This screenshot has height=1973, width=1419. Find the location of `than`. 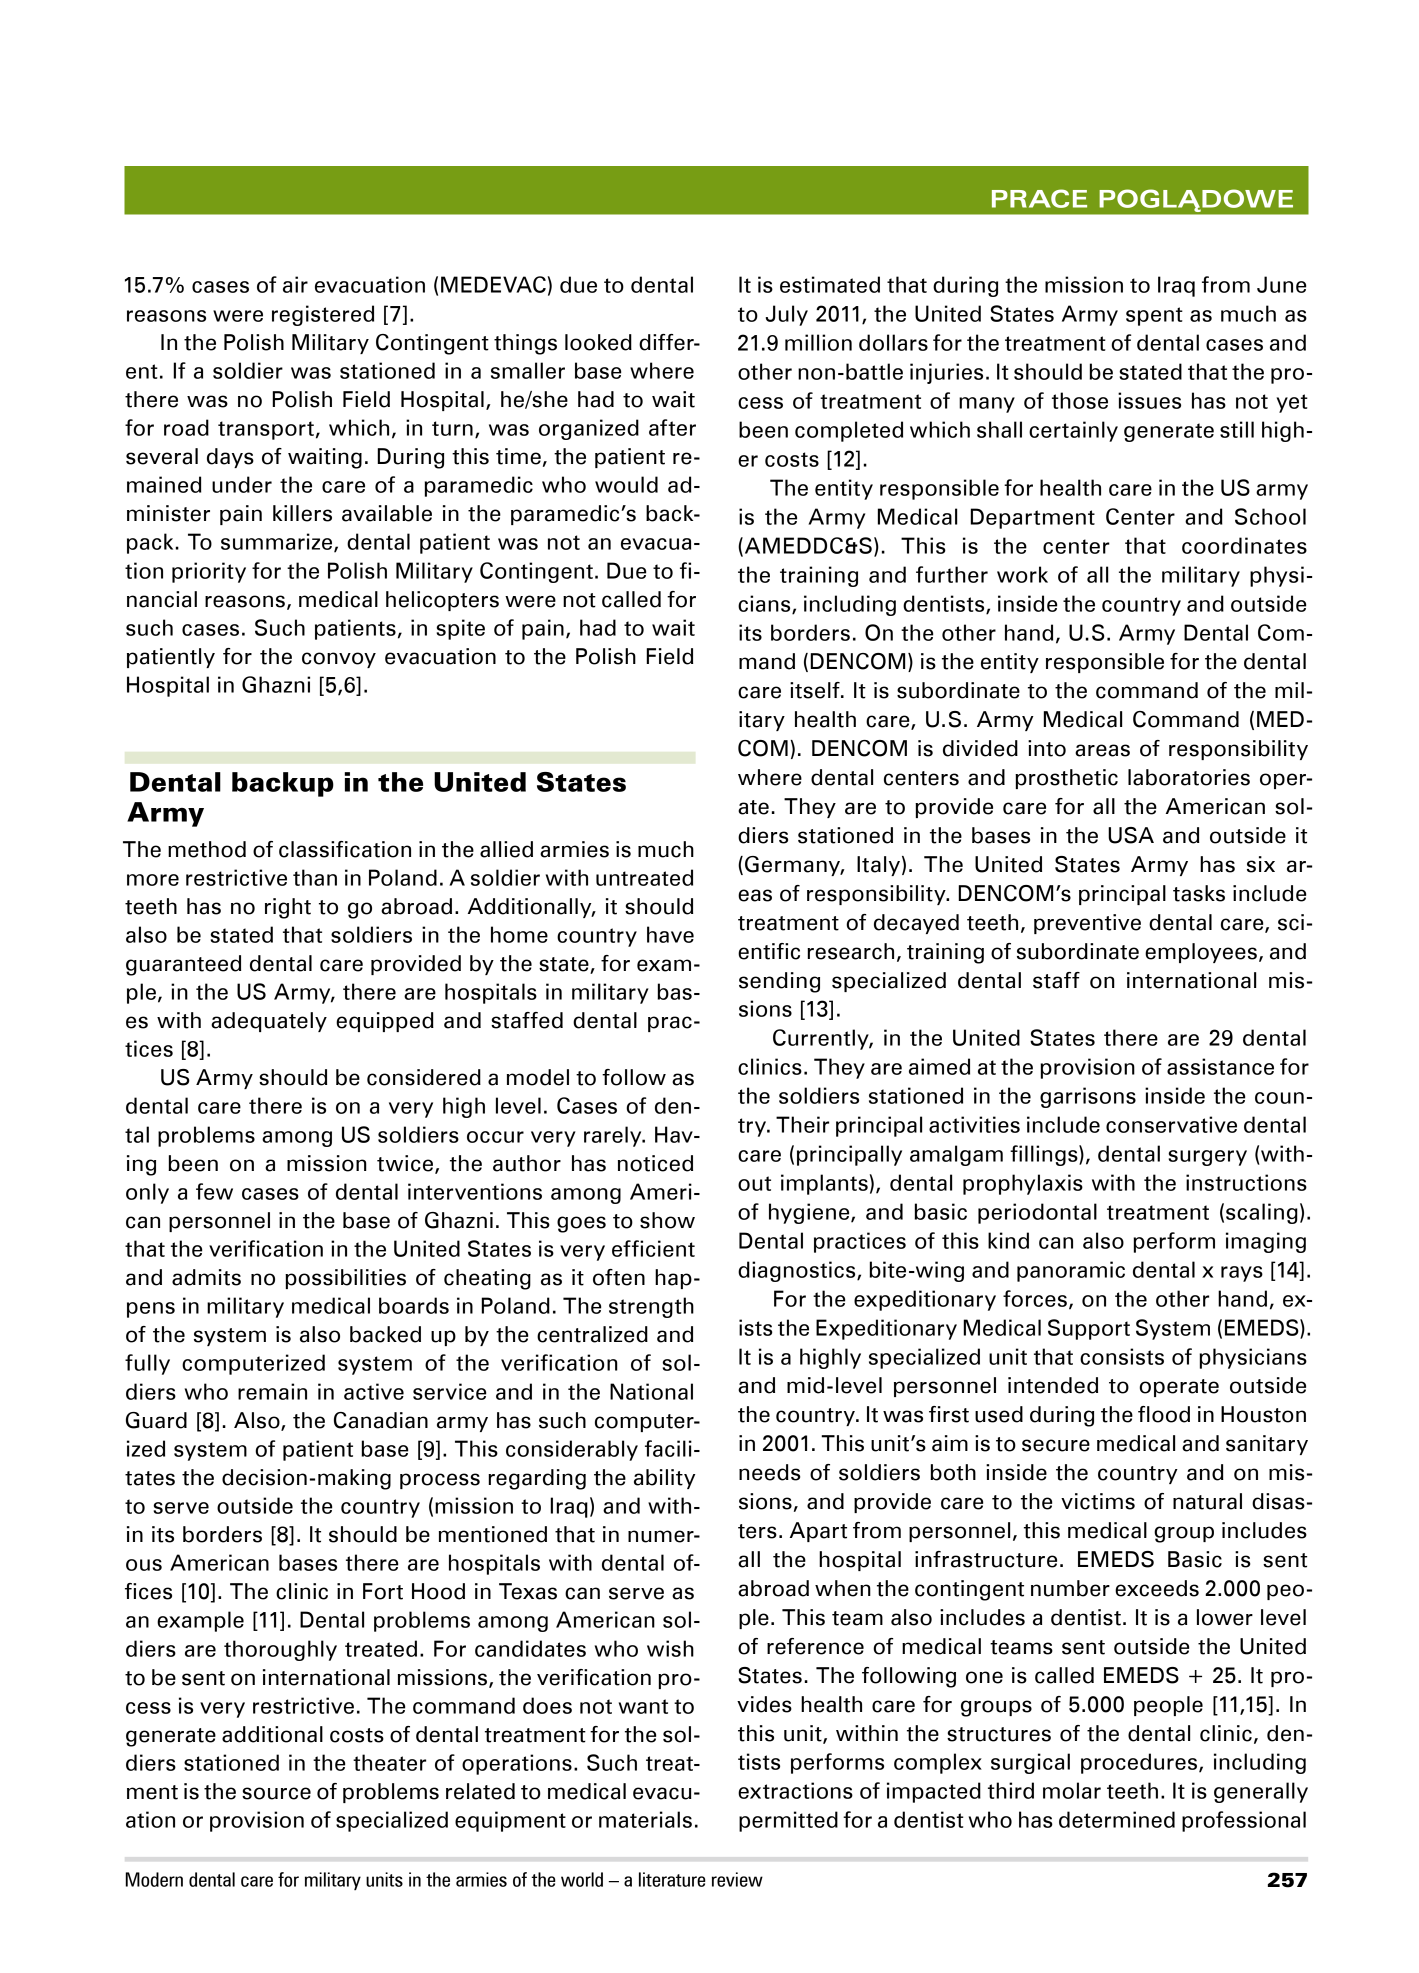

than is located at coordinates (315, 877).
